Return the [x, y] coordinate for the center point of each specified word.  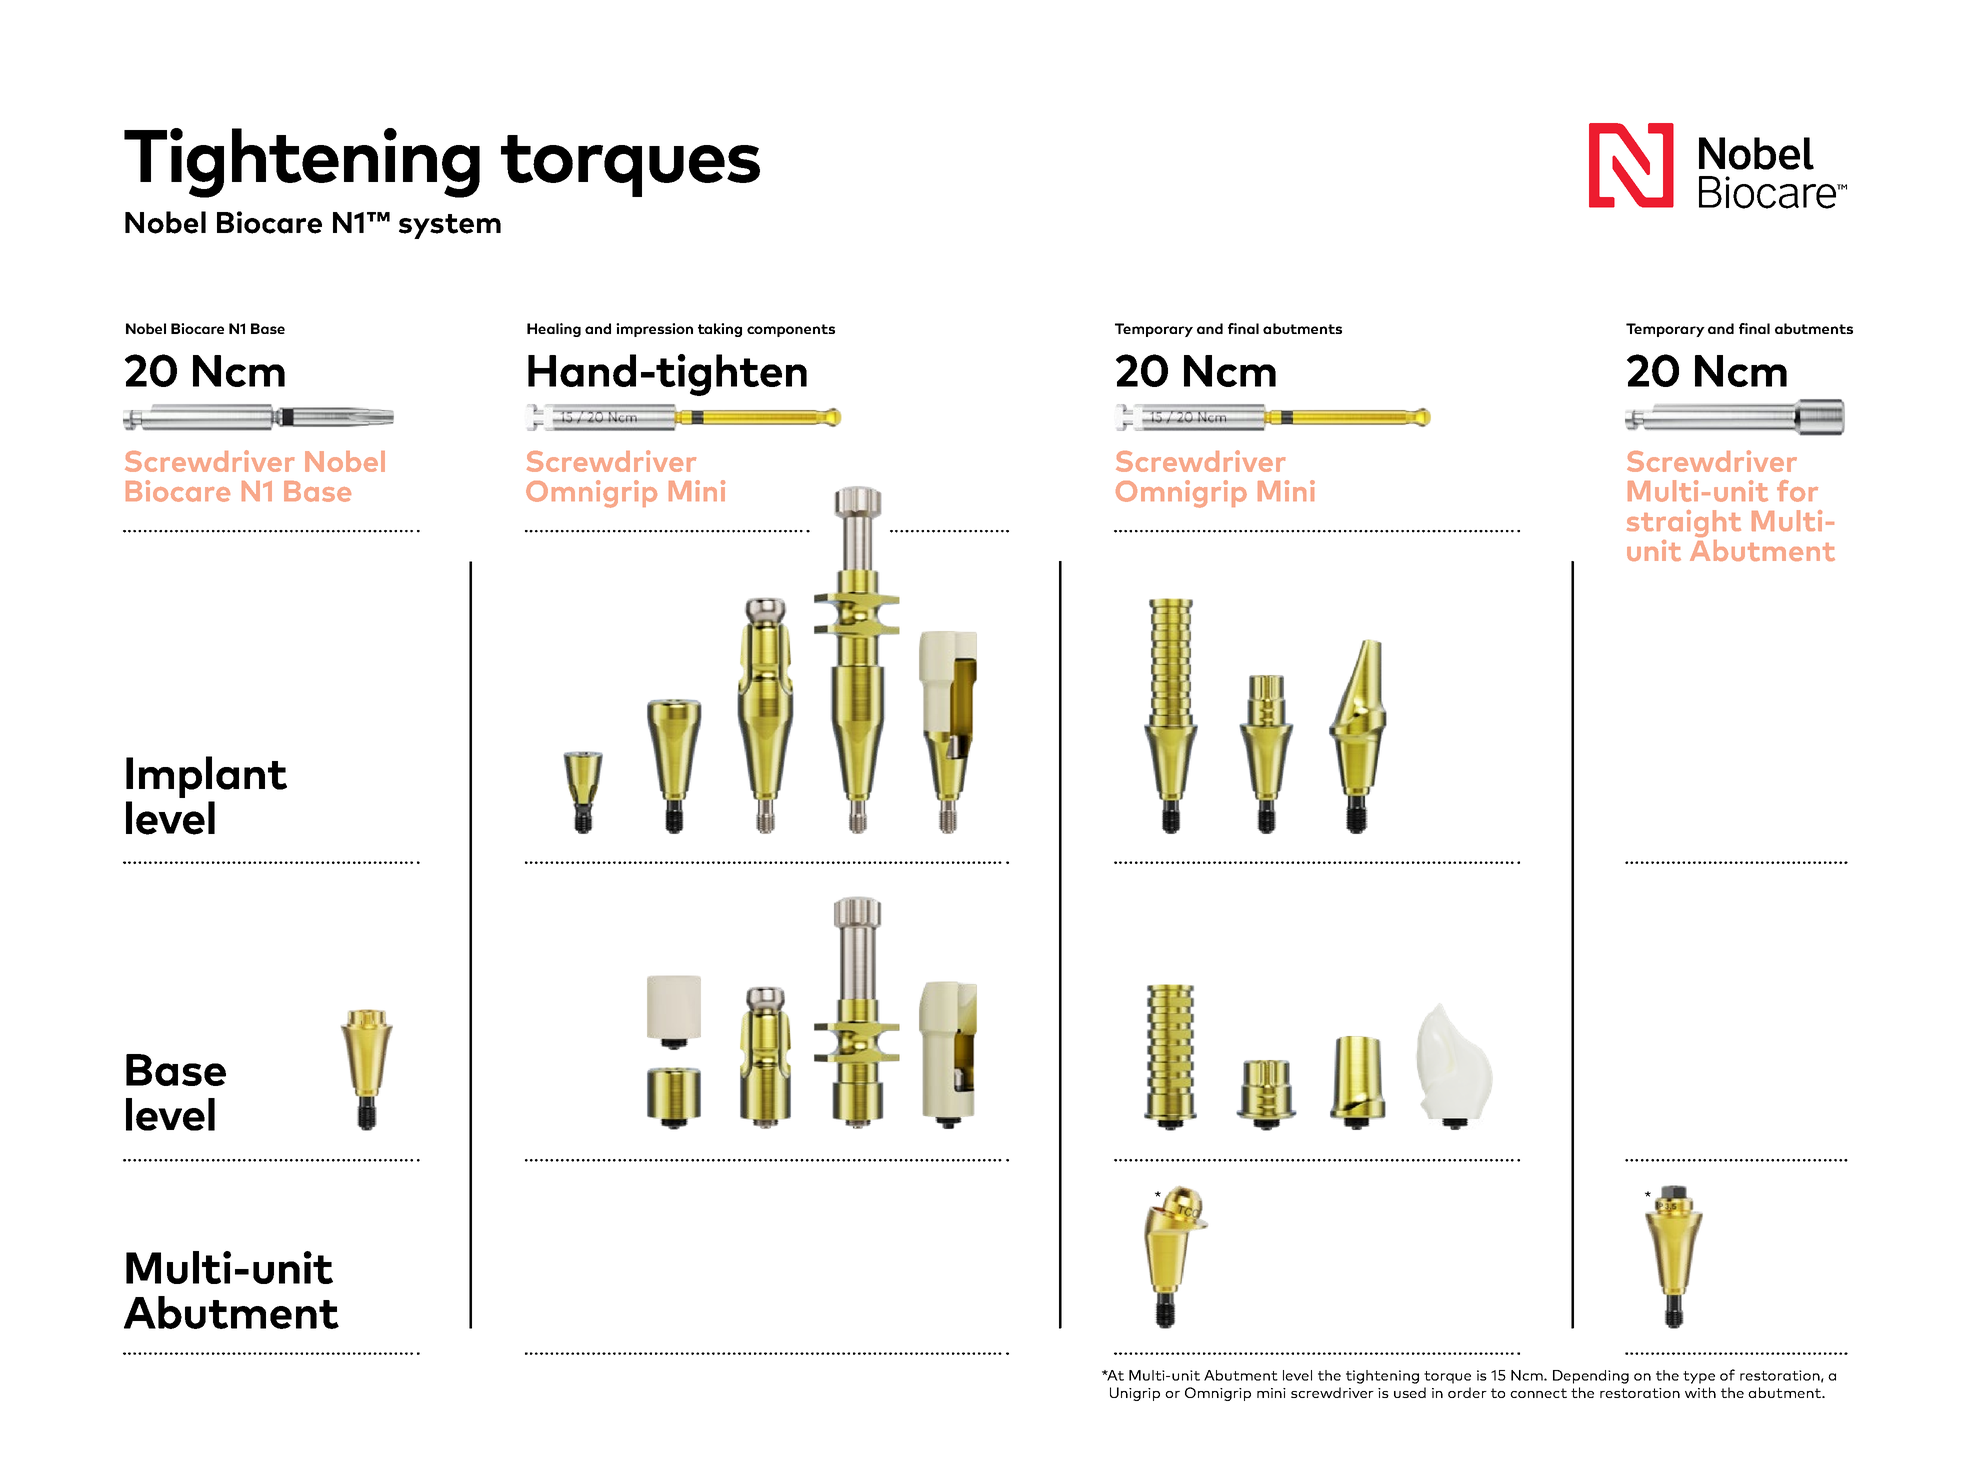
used [1410, 1392]
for [1797, 491]
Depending [1591, 1377]
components [791, 330]
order [1467, 1392]
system [450, 226]
